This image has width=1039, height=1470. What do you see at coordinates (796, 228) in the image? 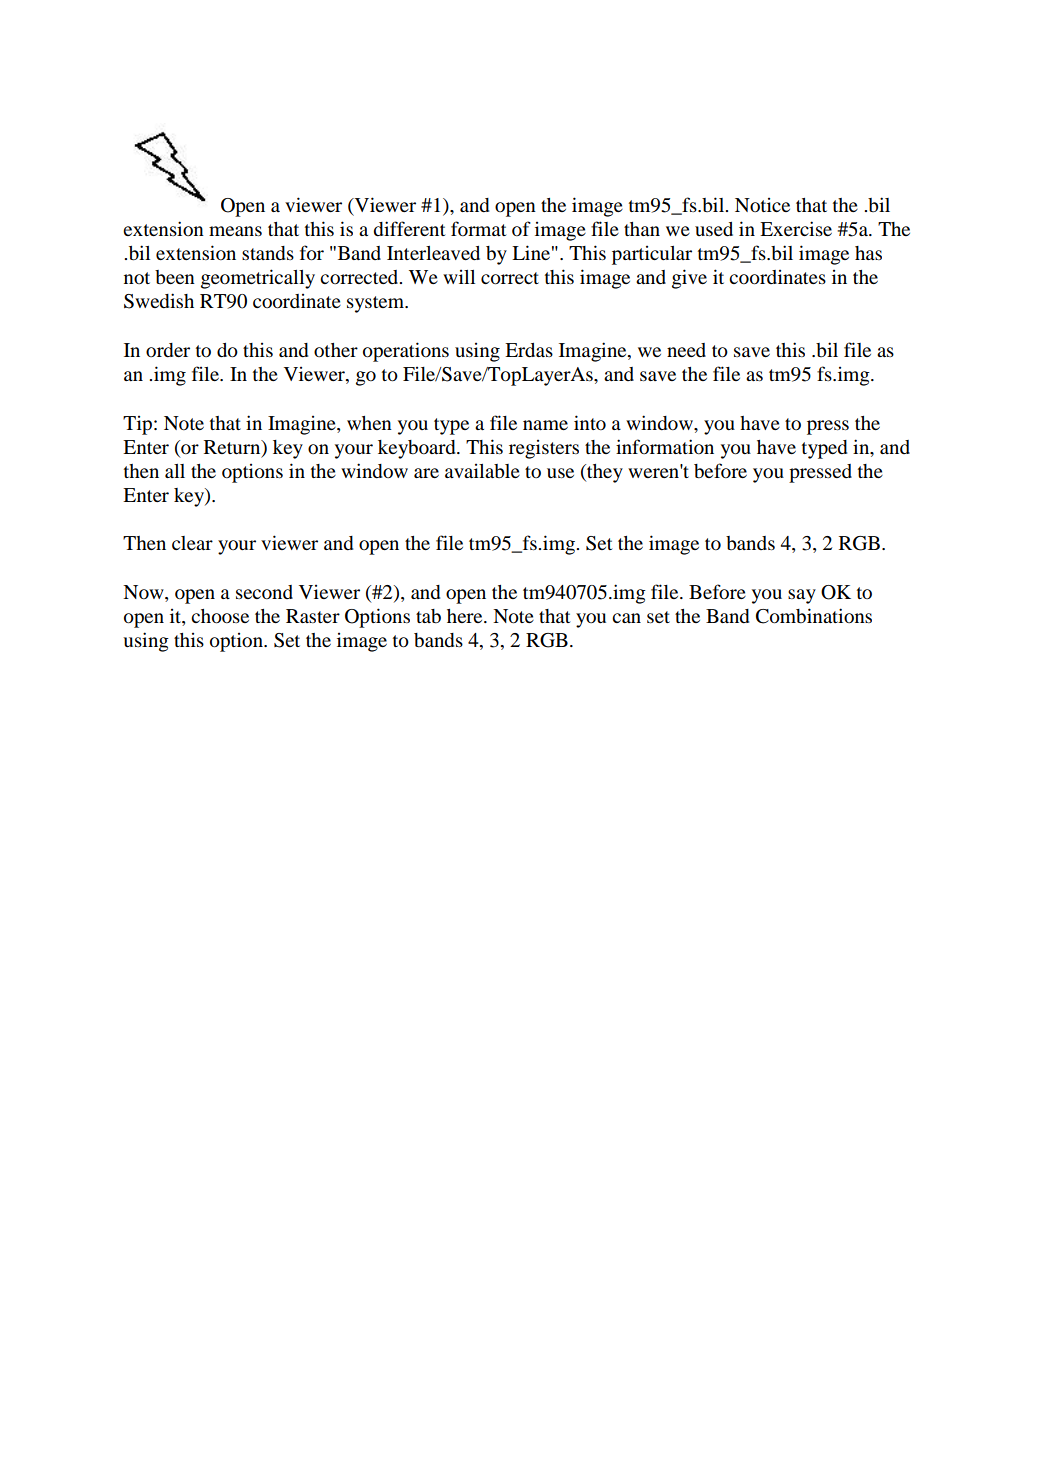
I see `Exercise` at bounding box center [796, 228].
